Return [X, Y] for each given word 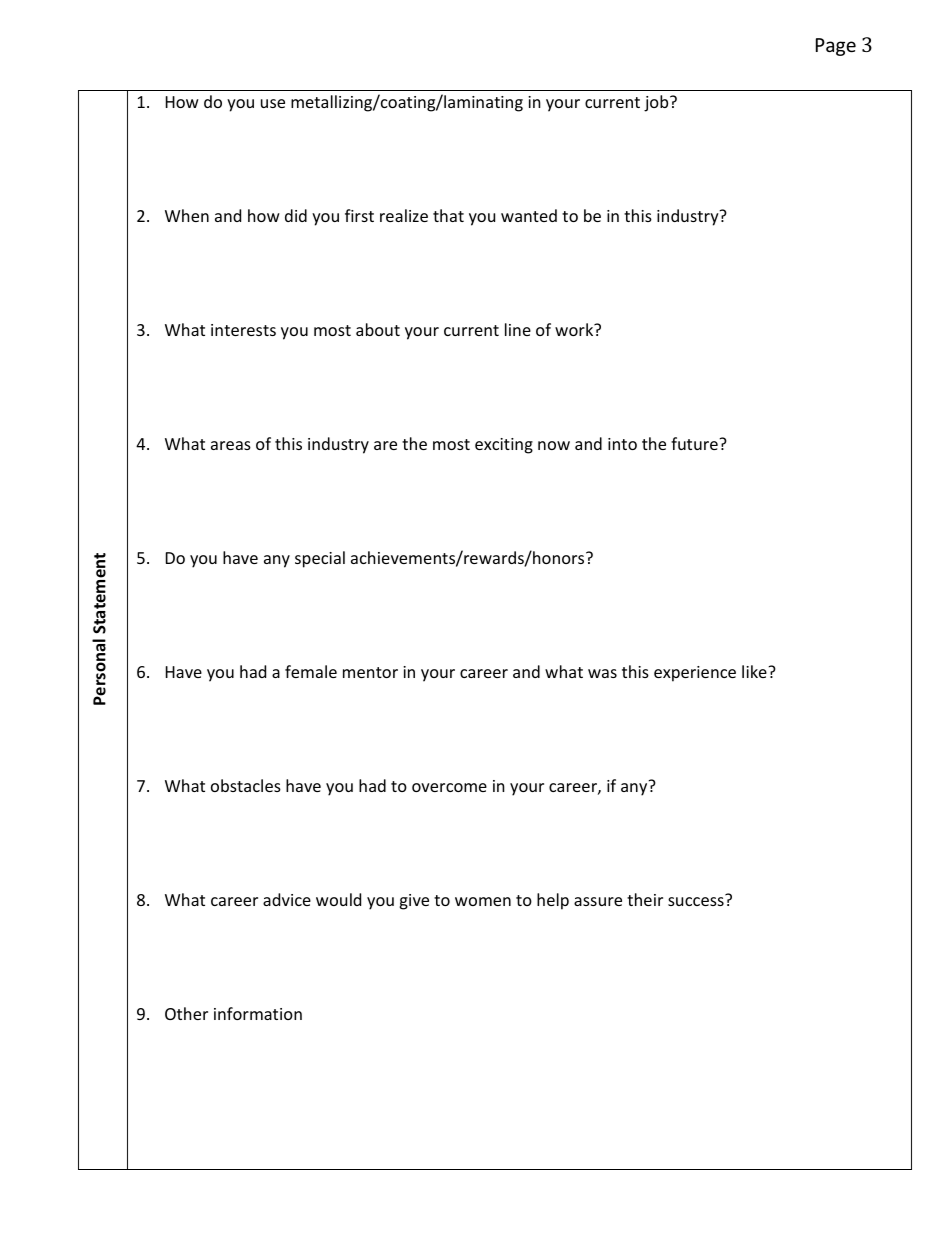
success [697, 900]
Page [836, 47]
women [483, 901]
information [258, 1013]
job [657, 103]
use [273, 103]
